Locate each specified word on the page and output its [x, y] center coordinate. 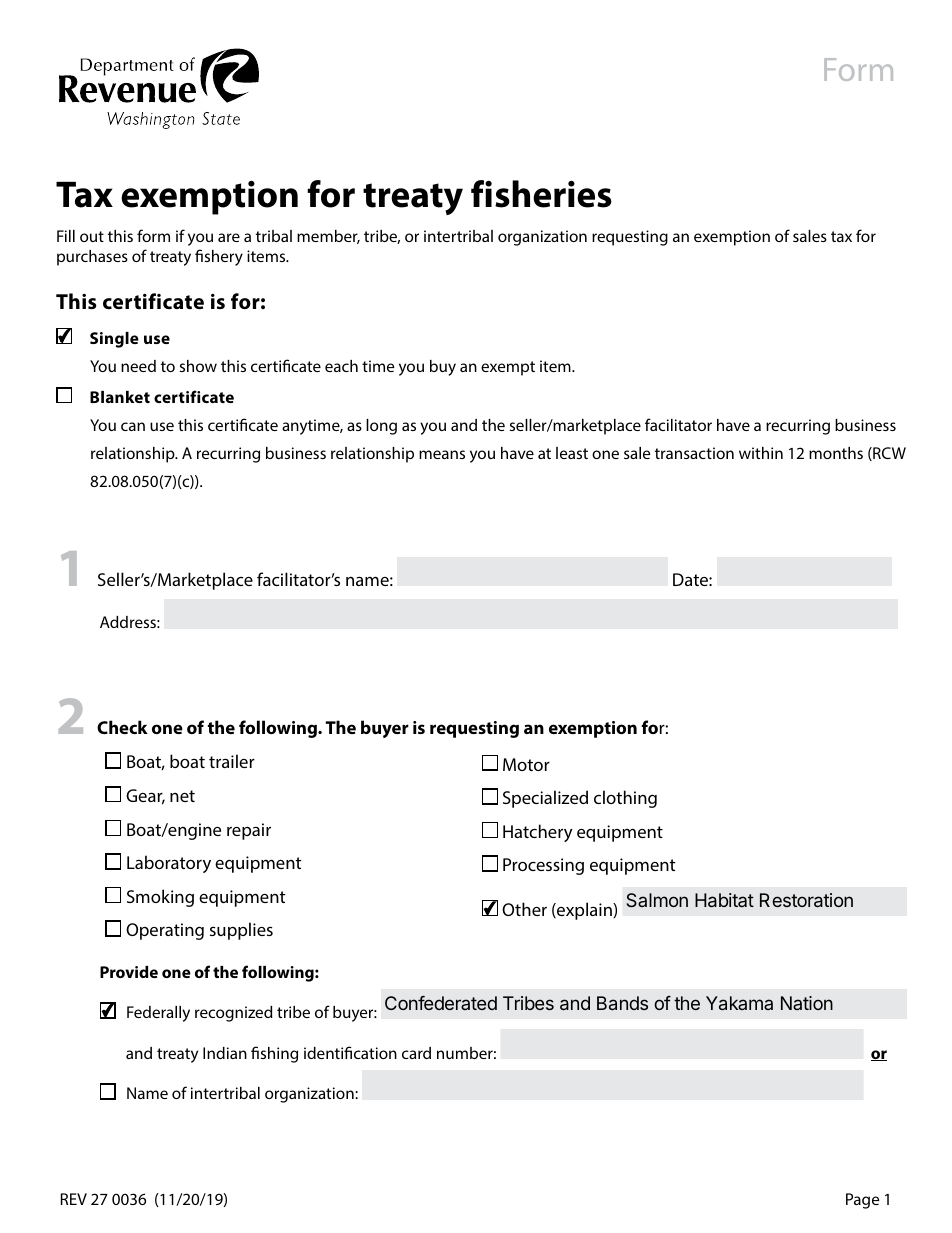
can [133, 426]
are [229, 237]
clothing [625, 799]
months [836, 453]
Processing [543, 866]
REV [74, 1199]
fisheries [541, 194]
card [416, 1053]
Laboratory [169, 864]
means [442, 454]
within [761, 453]
